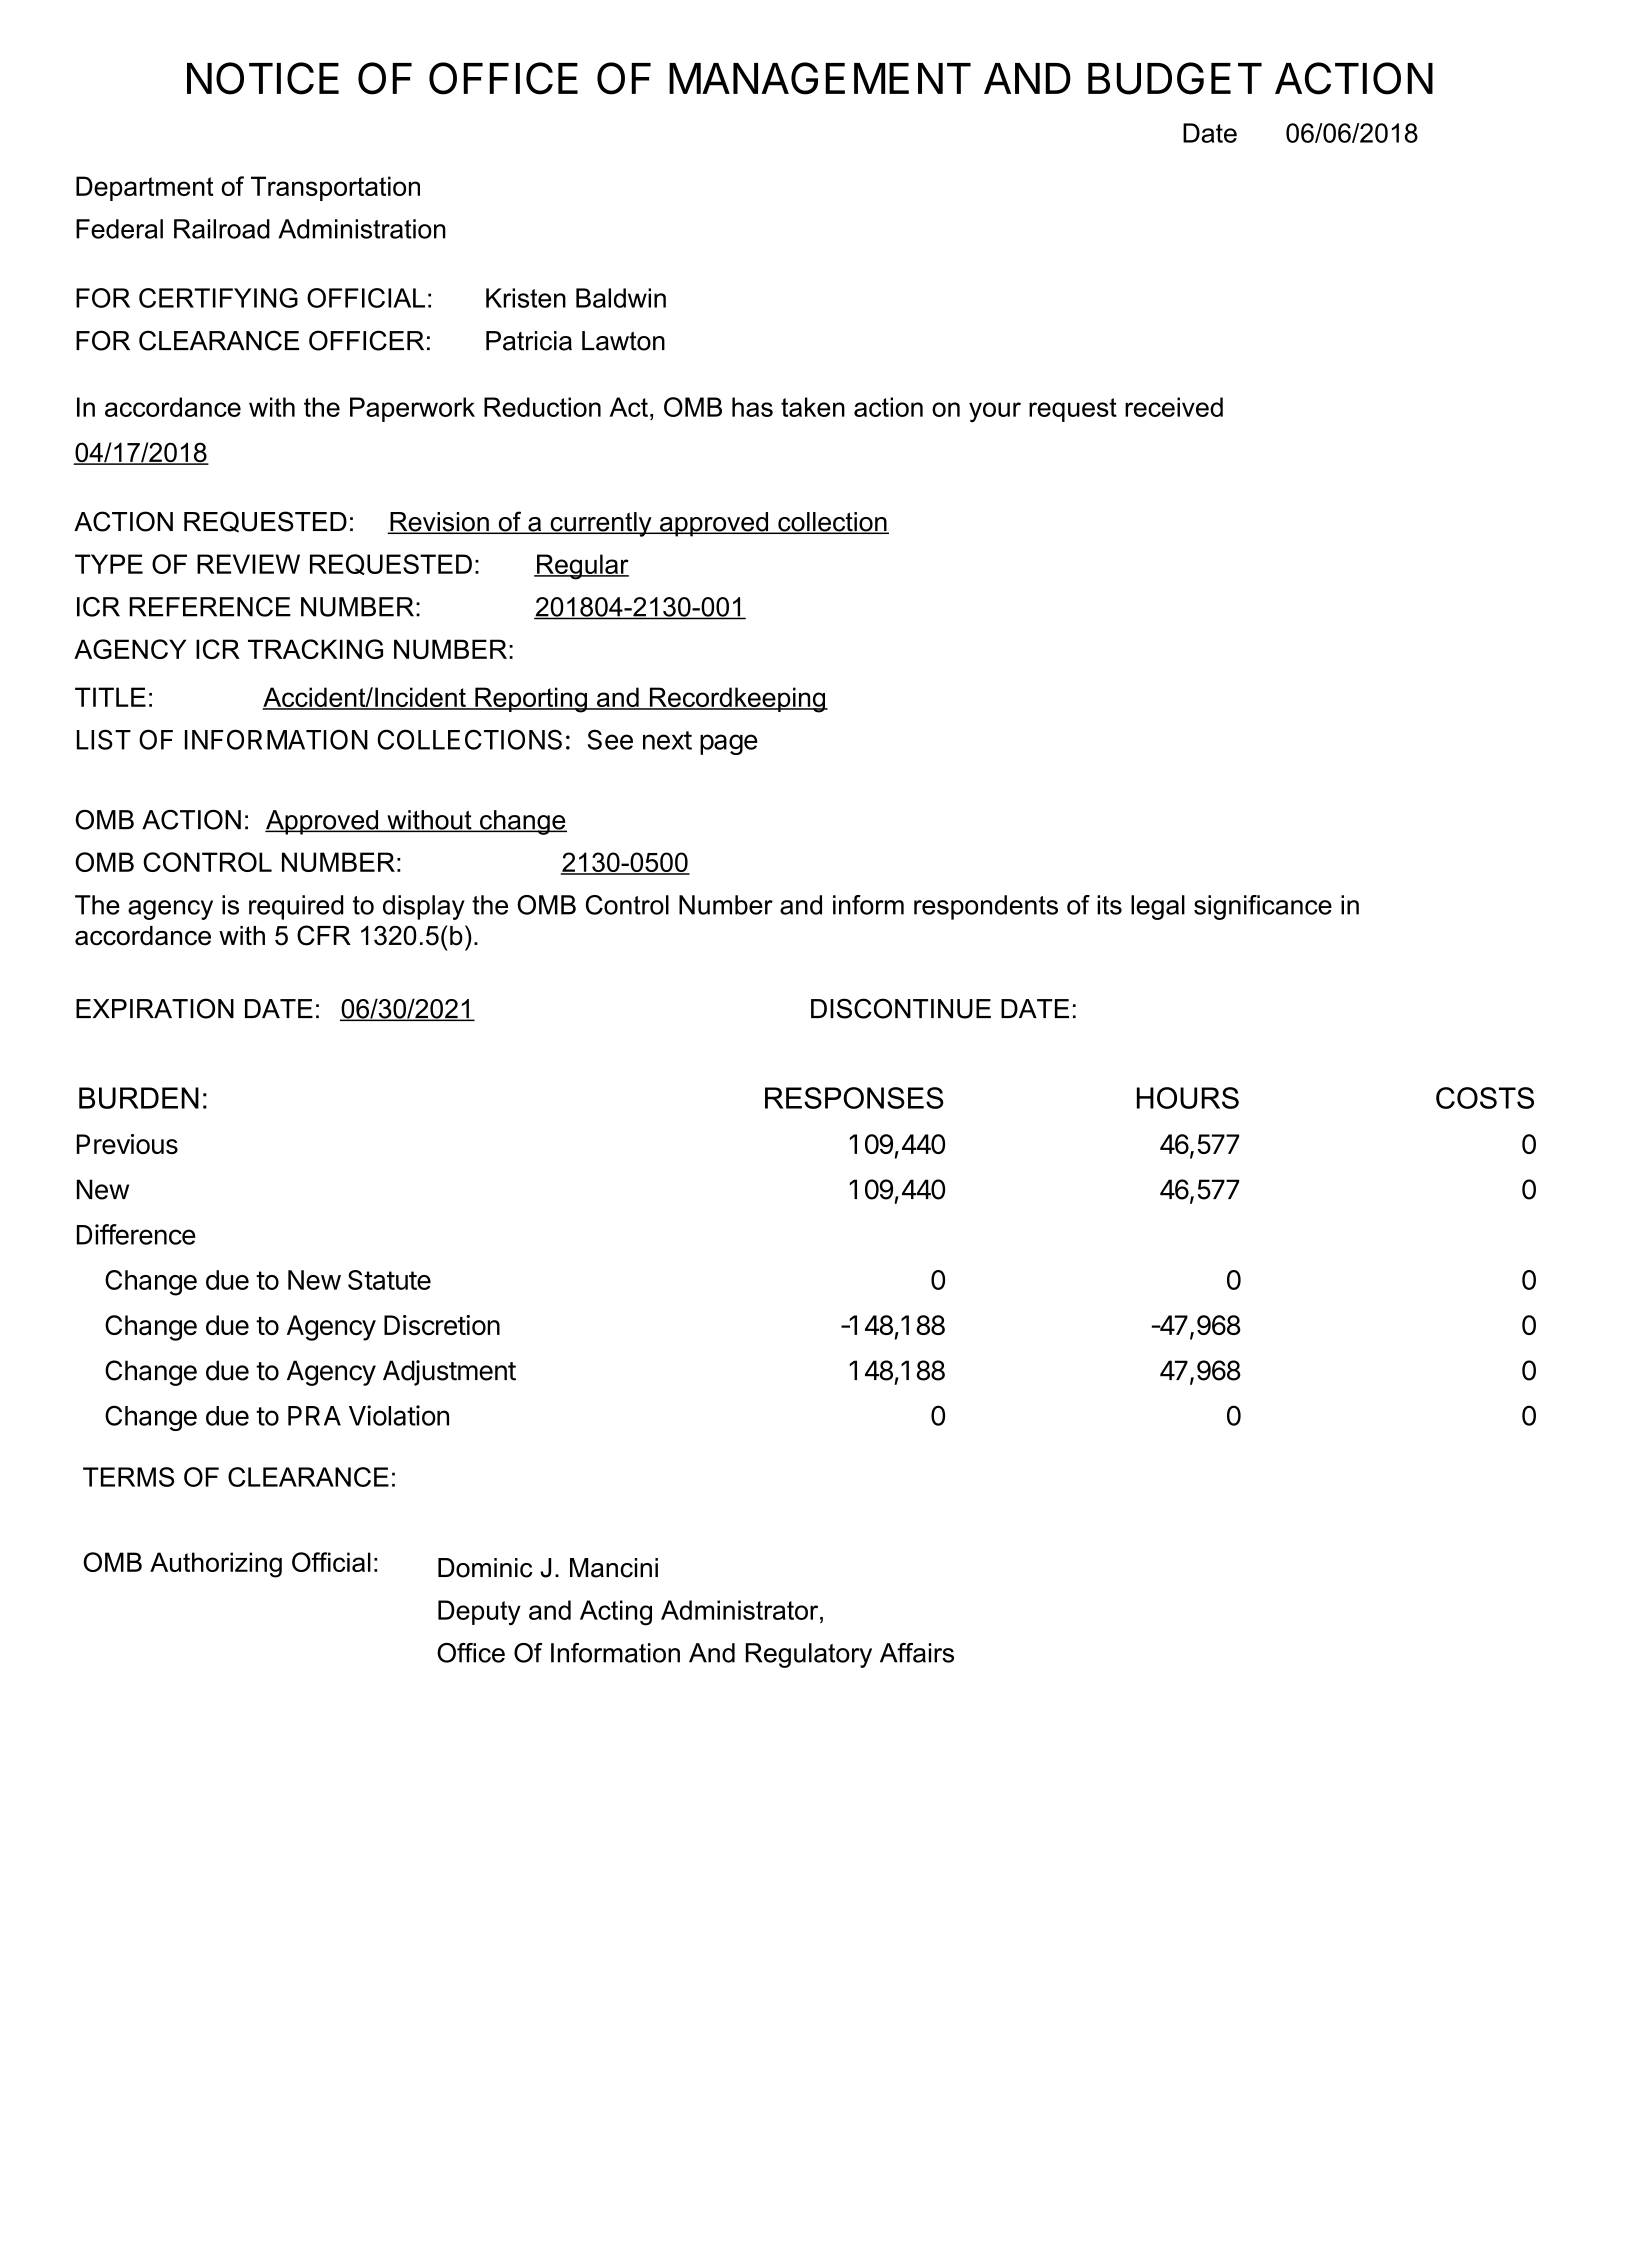 Image resolution: width=1650 pixels, height=2241 pixels. I want to click on respondents, so click(986, 907).
